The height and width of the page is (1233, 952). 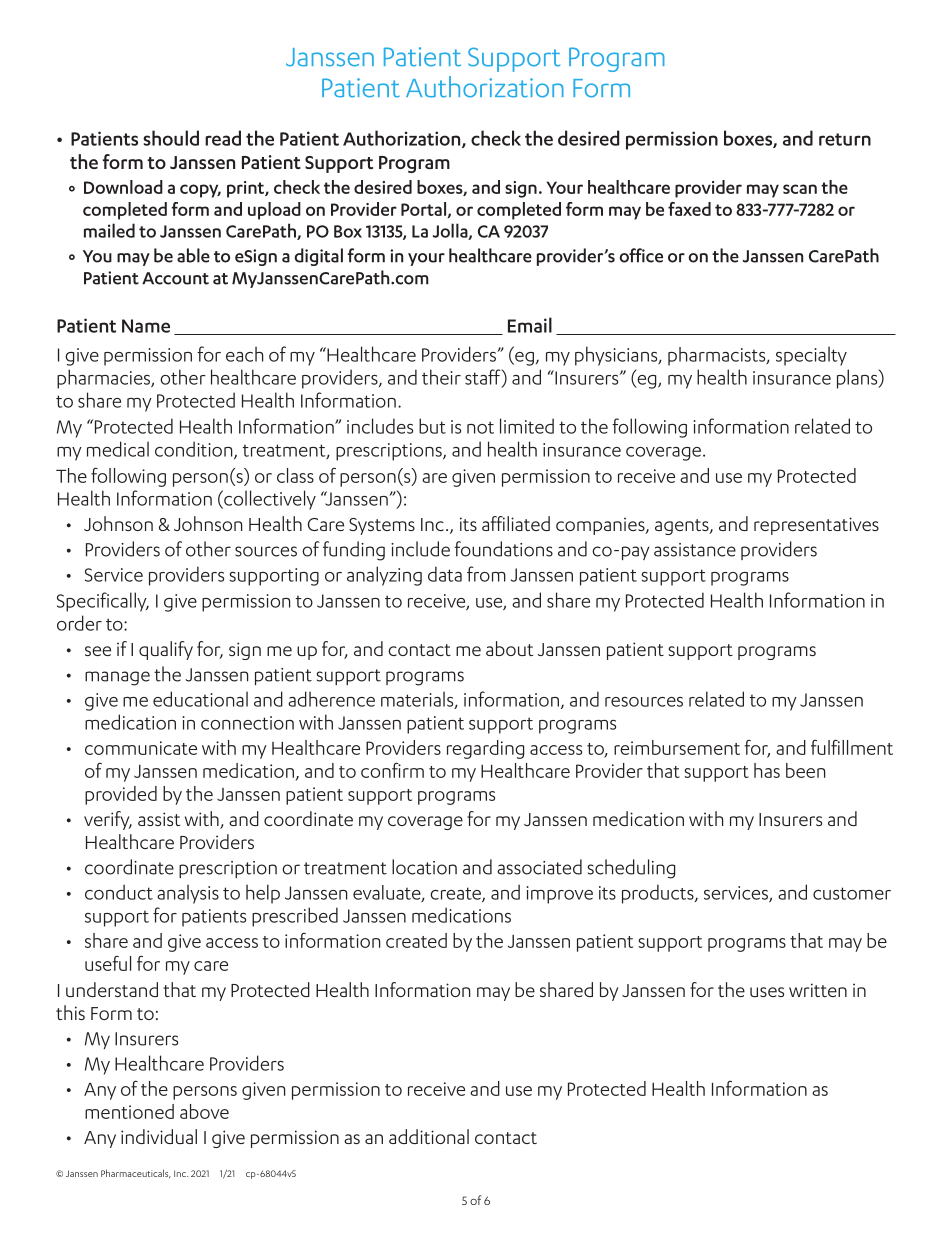 I want to click on should, so click(x=171, y=138).
